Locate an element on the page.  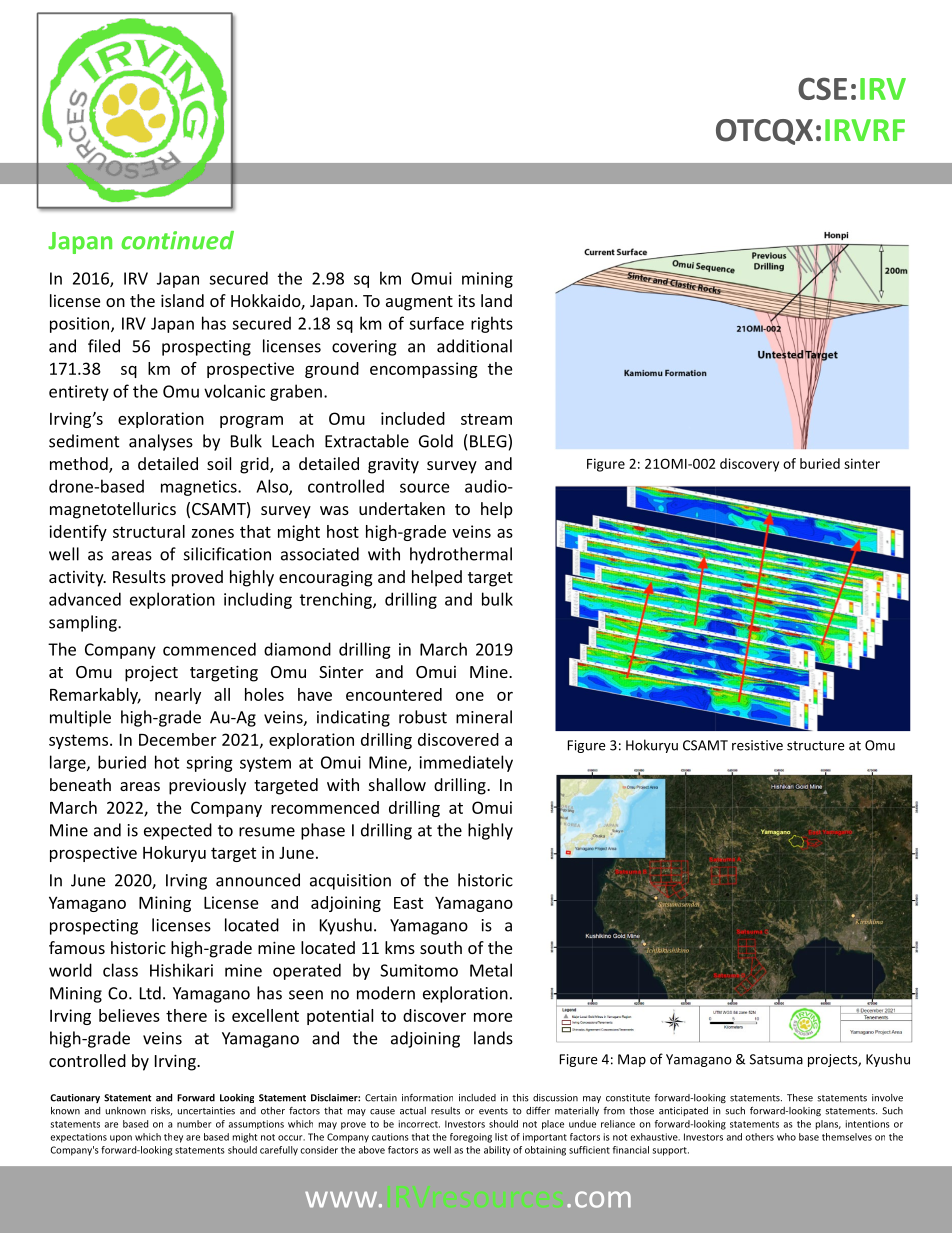
continued is located at coordinates (177, 240).
